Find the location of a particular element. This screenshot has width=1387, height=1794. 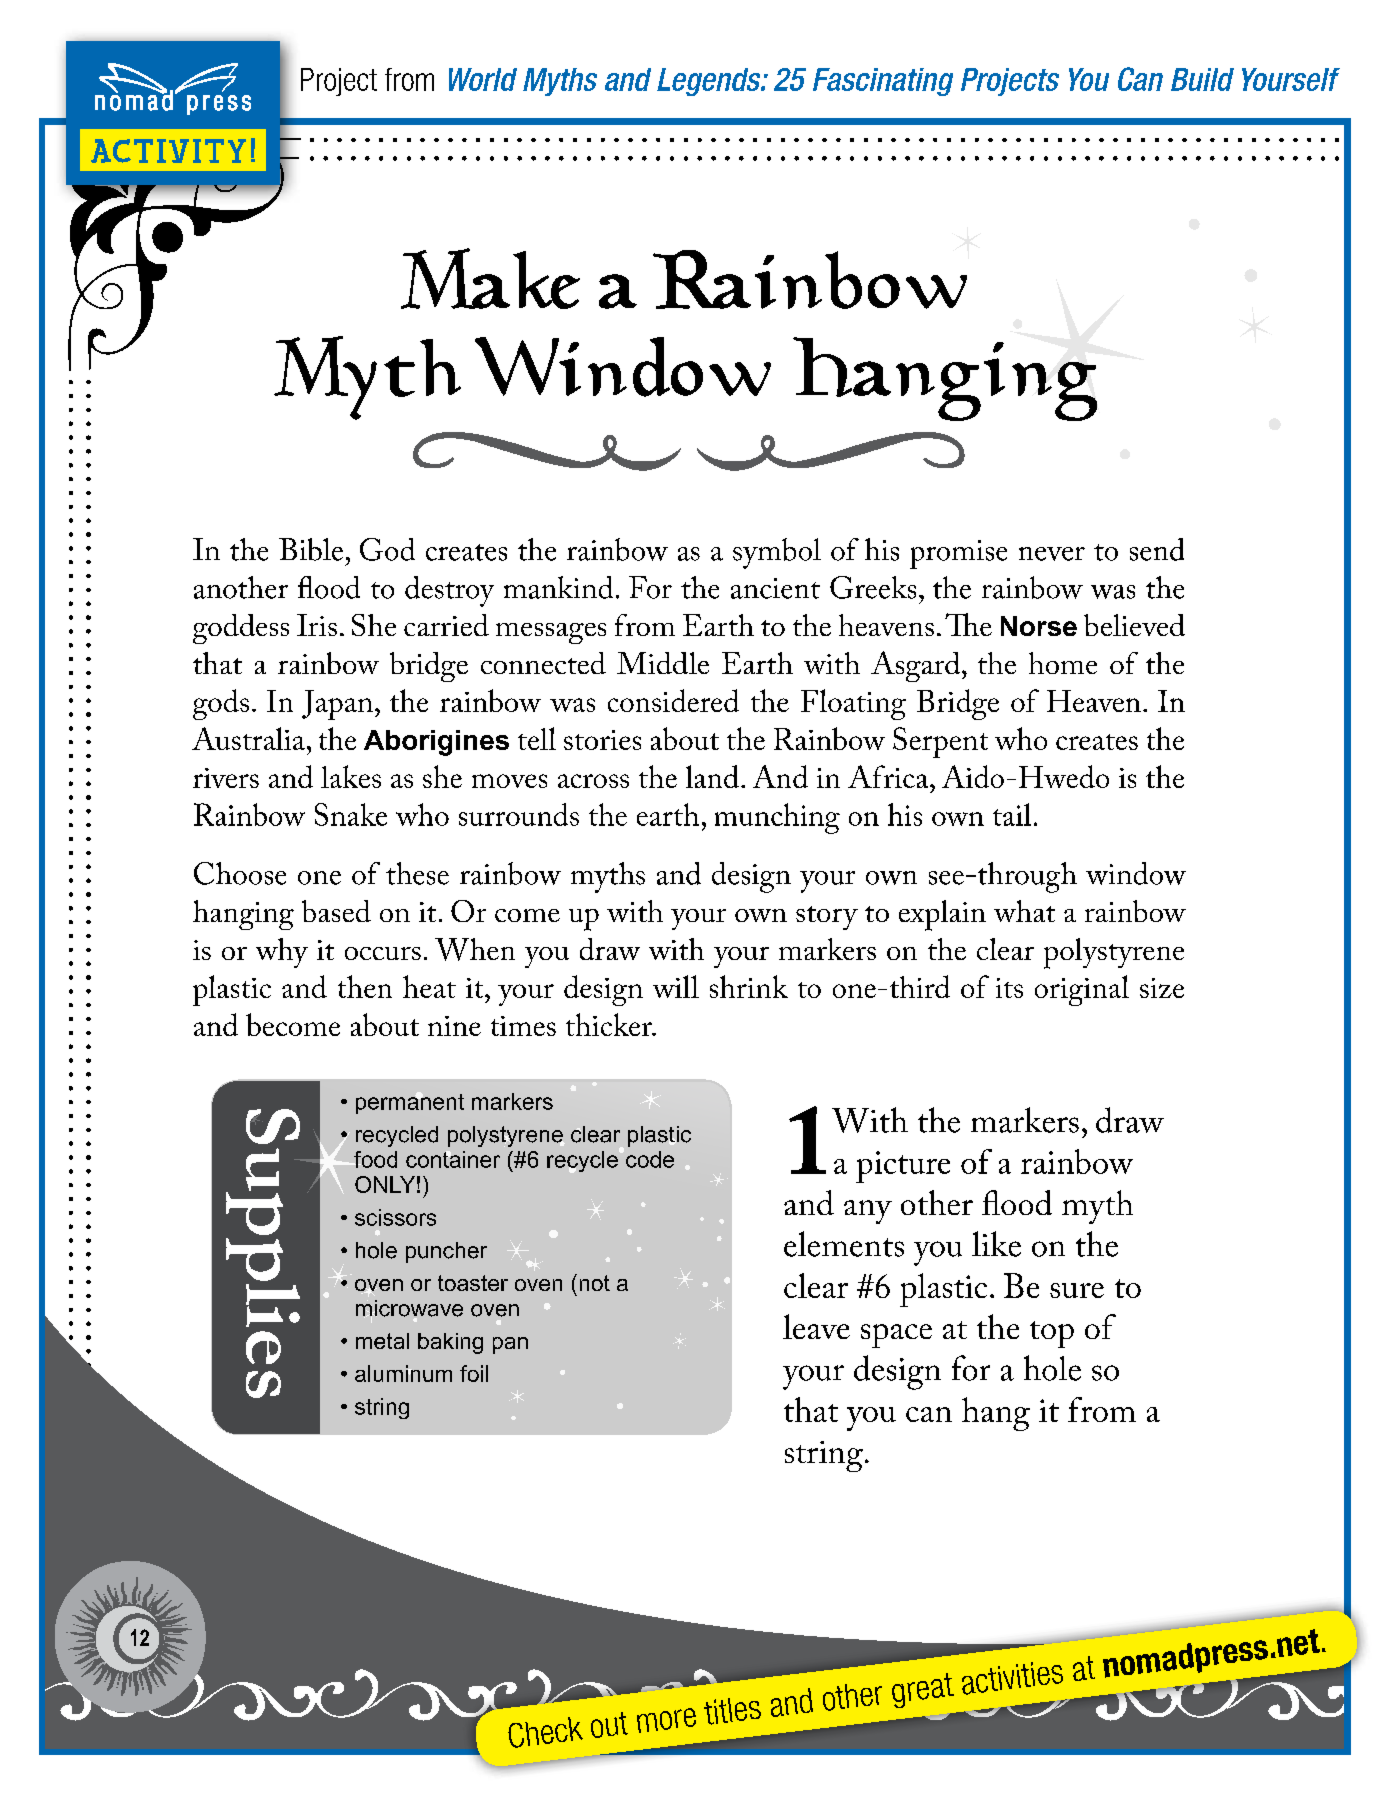

considered is located at coordinates (673, 700).
